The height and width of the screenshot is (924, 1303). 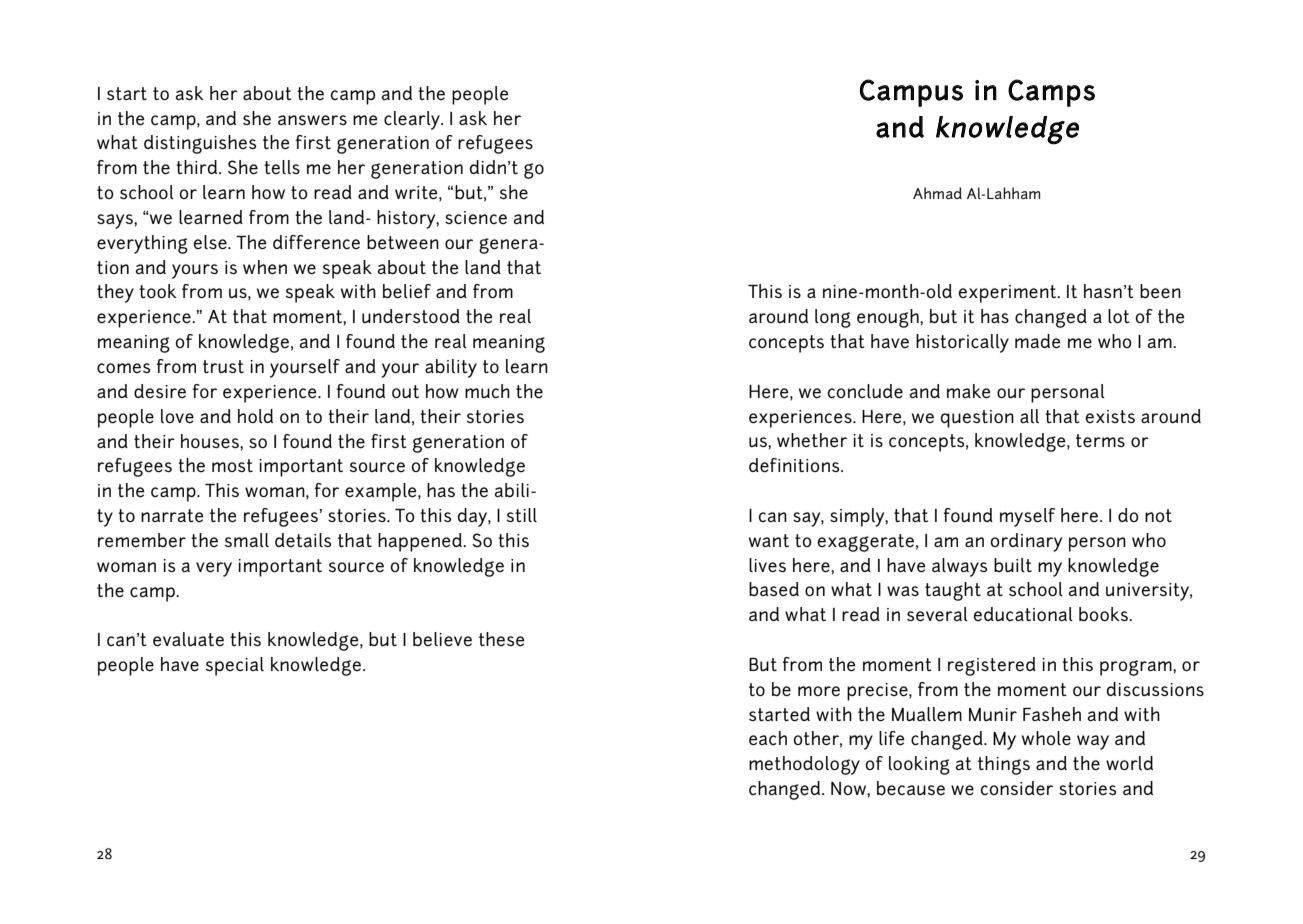 What do you see at coordinates (1004, 765) in the screenshot?
I see `things` at bounding box center [1004, 765].
